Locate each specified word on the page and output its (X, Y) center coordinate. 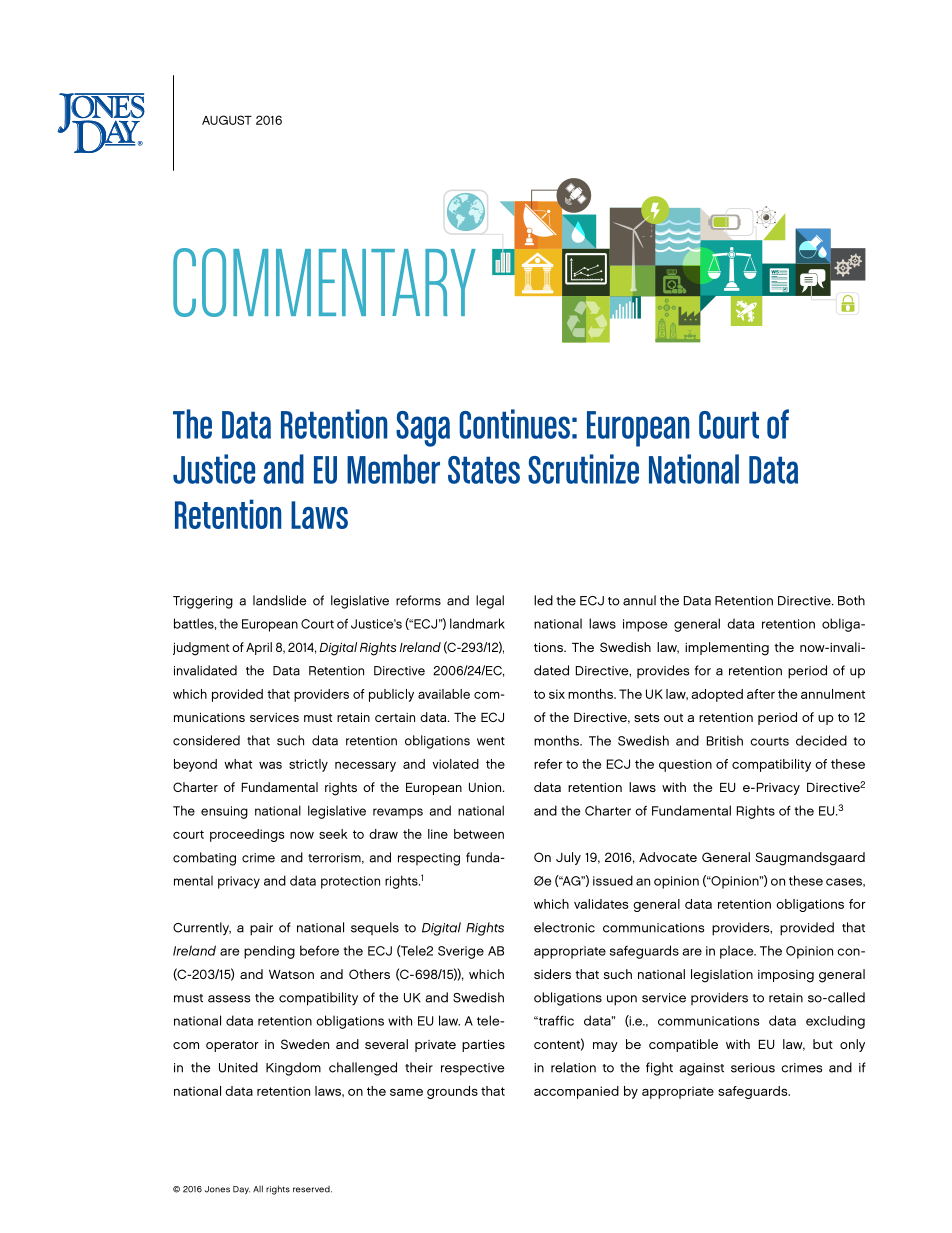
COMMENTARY (324, 282)
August (227, 120)
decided (821, 740)
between (479, 834)
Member (393, 469)
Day (241, 1190)
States (484, 470)
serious (753, 1068)
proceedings (247, 835)
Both (851, 600)
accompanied (576, 1092)
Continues (514, 424)
